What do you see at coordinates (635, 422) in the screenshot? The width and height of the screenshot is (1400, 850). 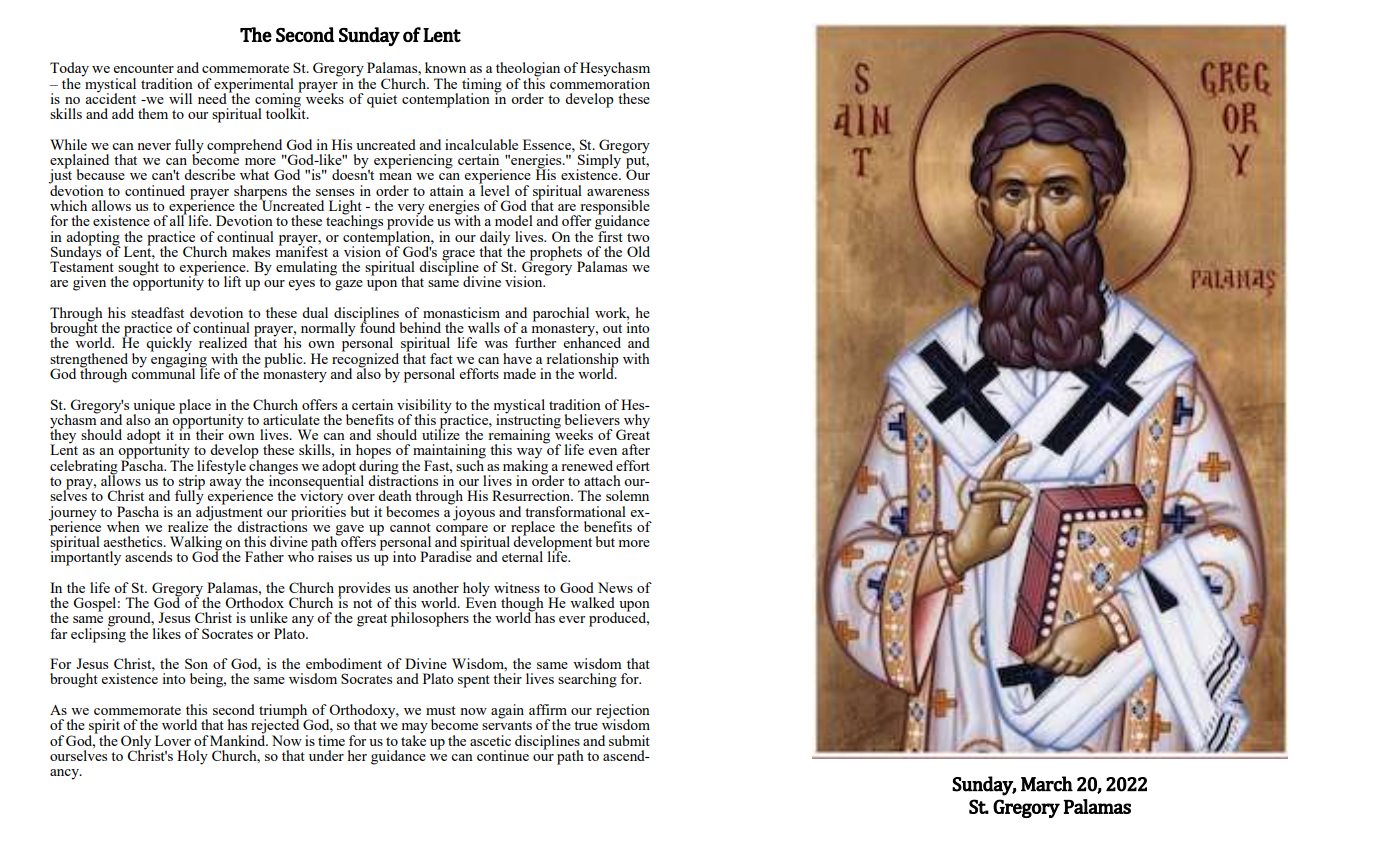 I see `why` at bounding box center [635, 422].
